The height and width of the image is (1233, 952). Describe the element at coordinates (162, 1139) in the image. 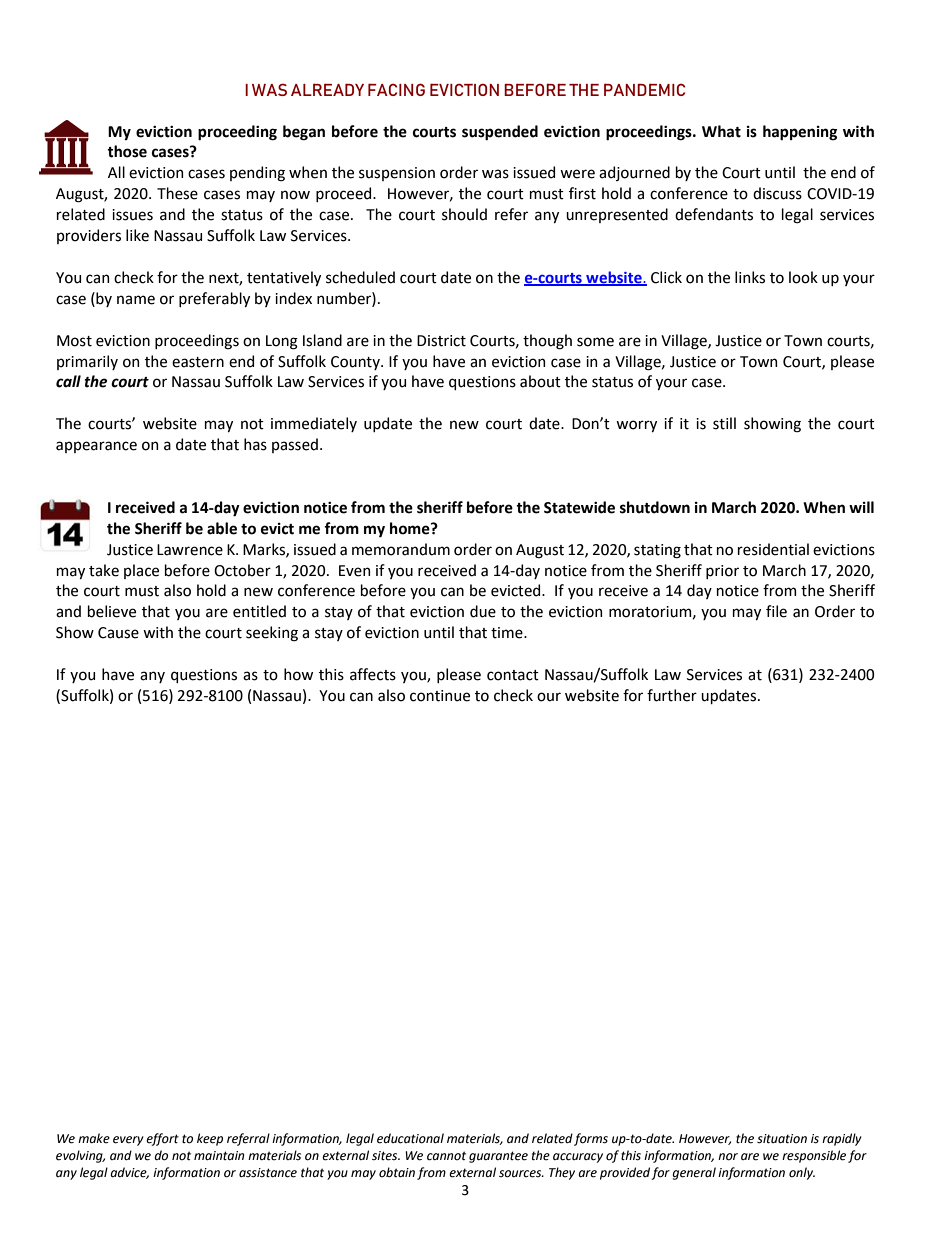

I see `effort` at that location.
